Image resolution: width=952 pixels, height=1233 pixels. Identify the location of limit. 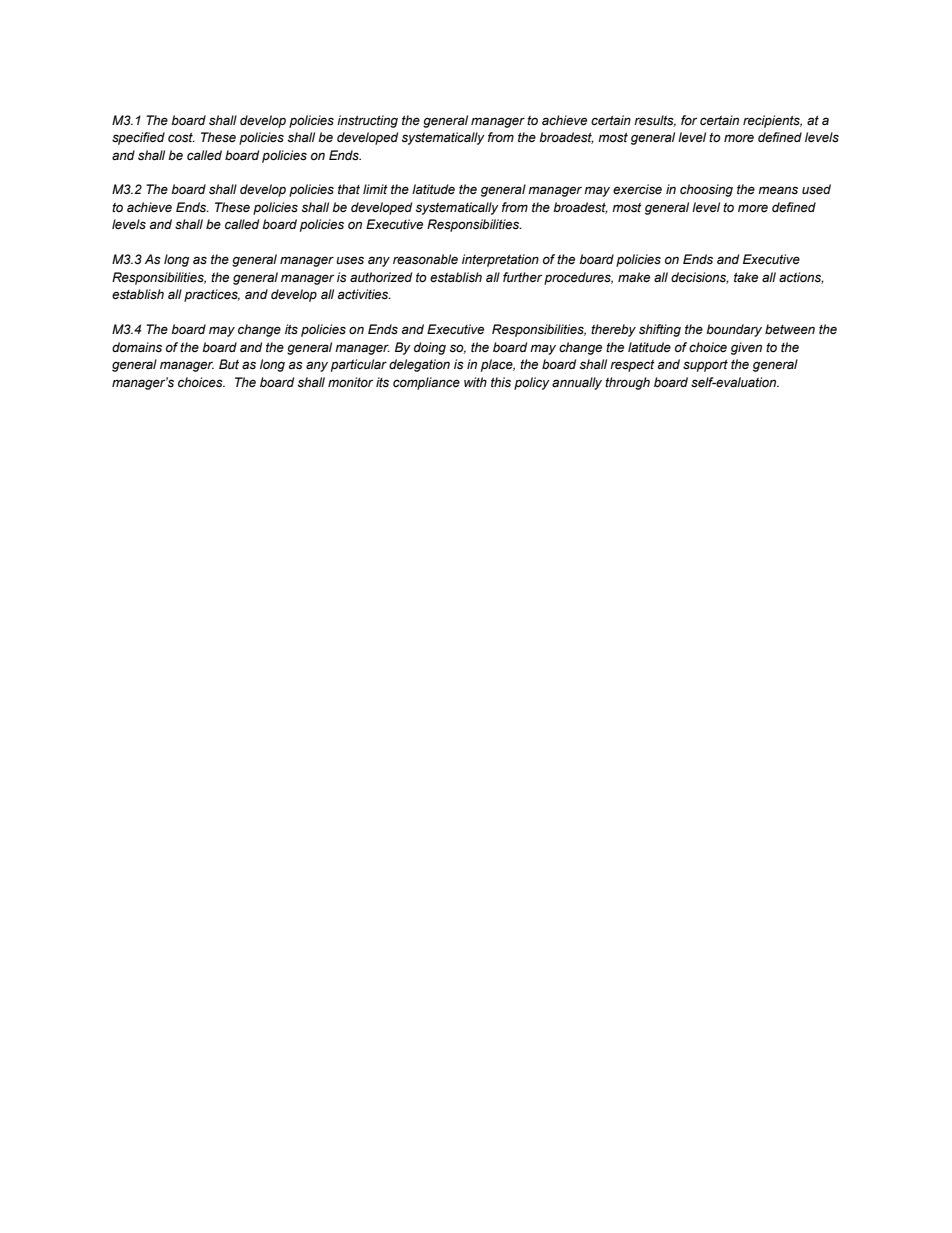
(375, 189).
